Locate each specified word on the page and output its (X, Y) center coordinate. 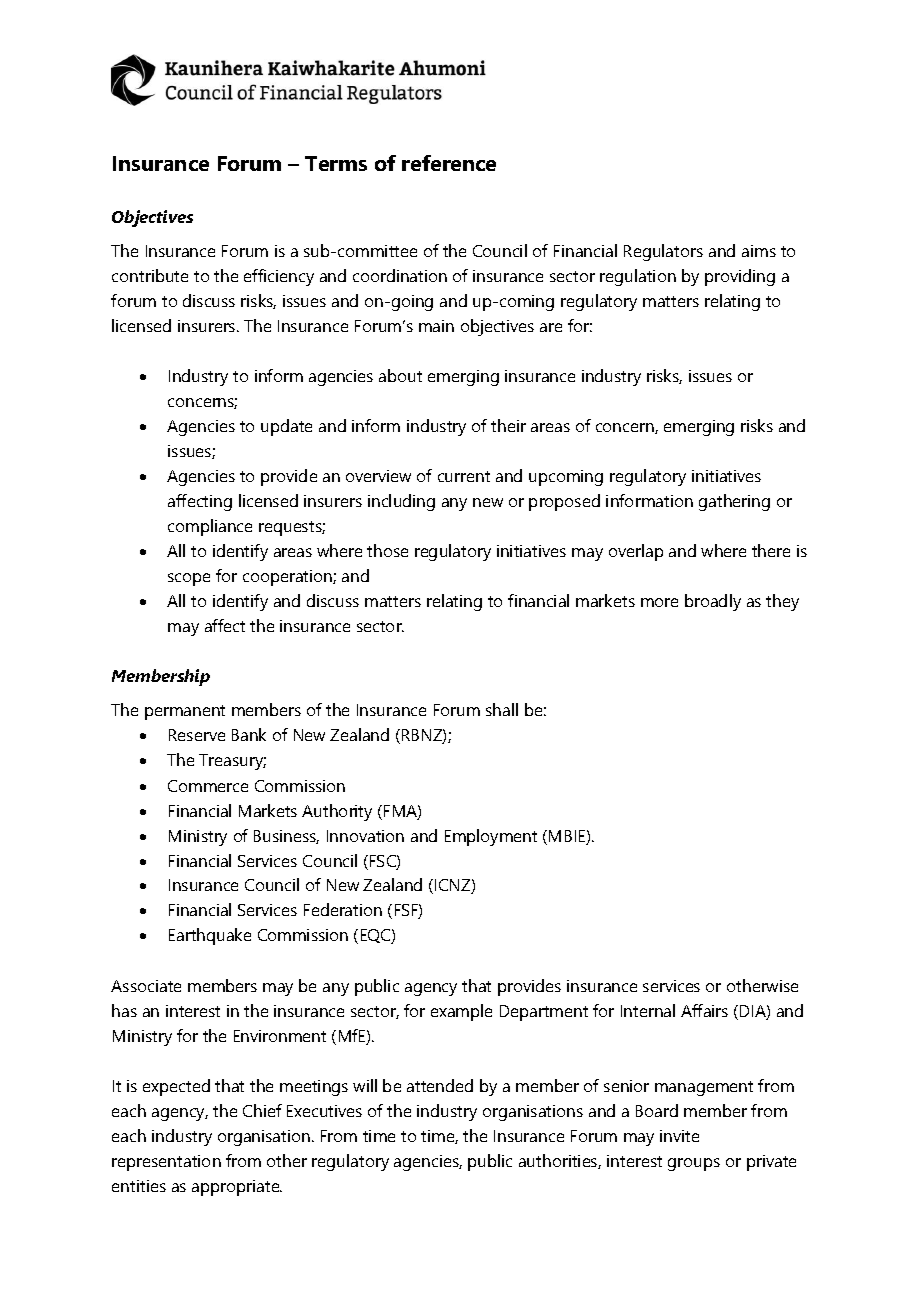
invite (679, 1136)
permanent (185, 712)
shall (502, 709)
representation (166, 1163)
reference (449, 163)
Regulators (663, 252)
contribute (150, 275)
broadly (713, 602)
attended (440, 1085)
